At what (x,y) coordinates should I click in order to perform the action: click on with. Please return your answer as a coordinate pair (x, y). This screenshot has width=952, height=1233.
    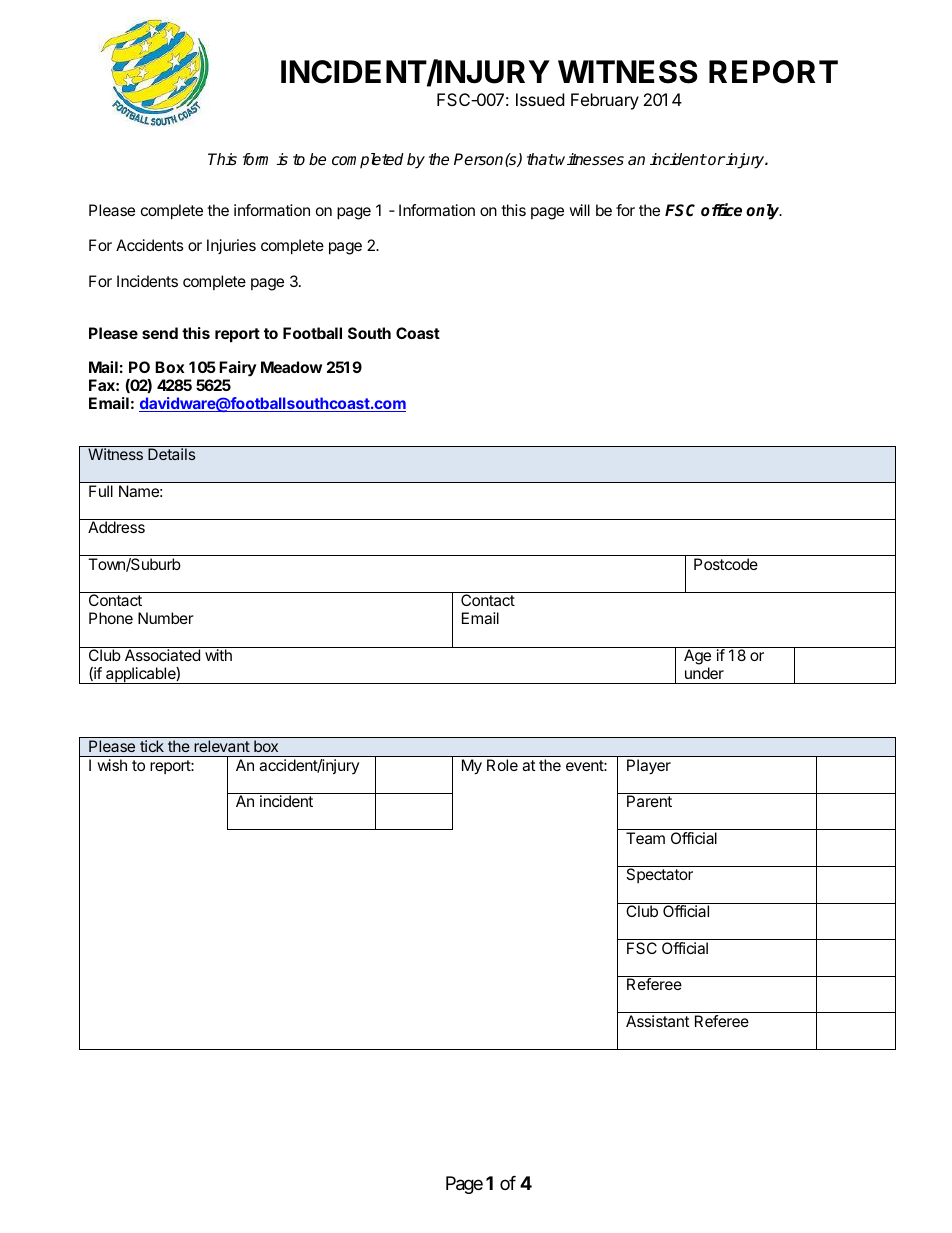
    Looking at the image, I should click on (218, 655).
